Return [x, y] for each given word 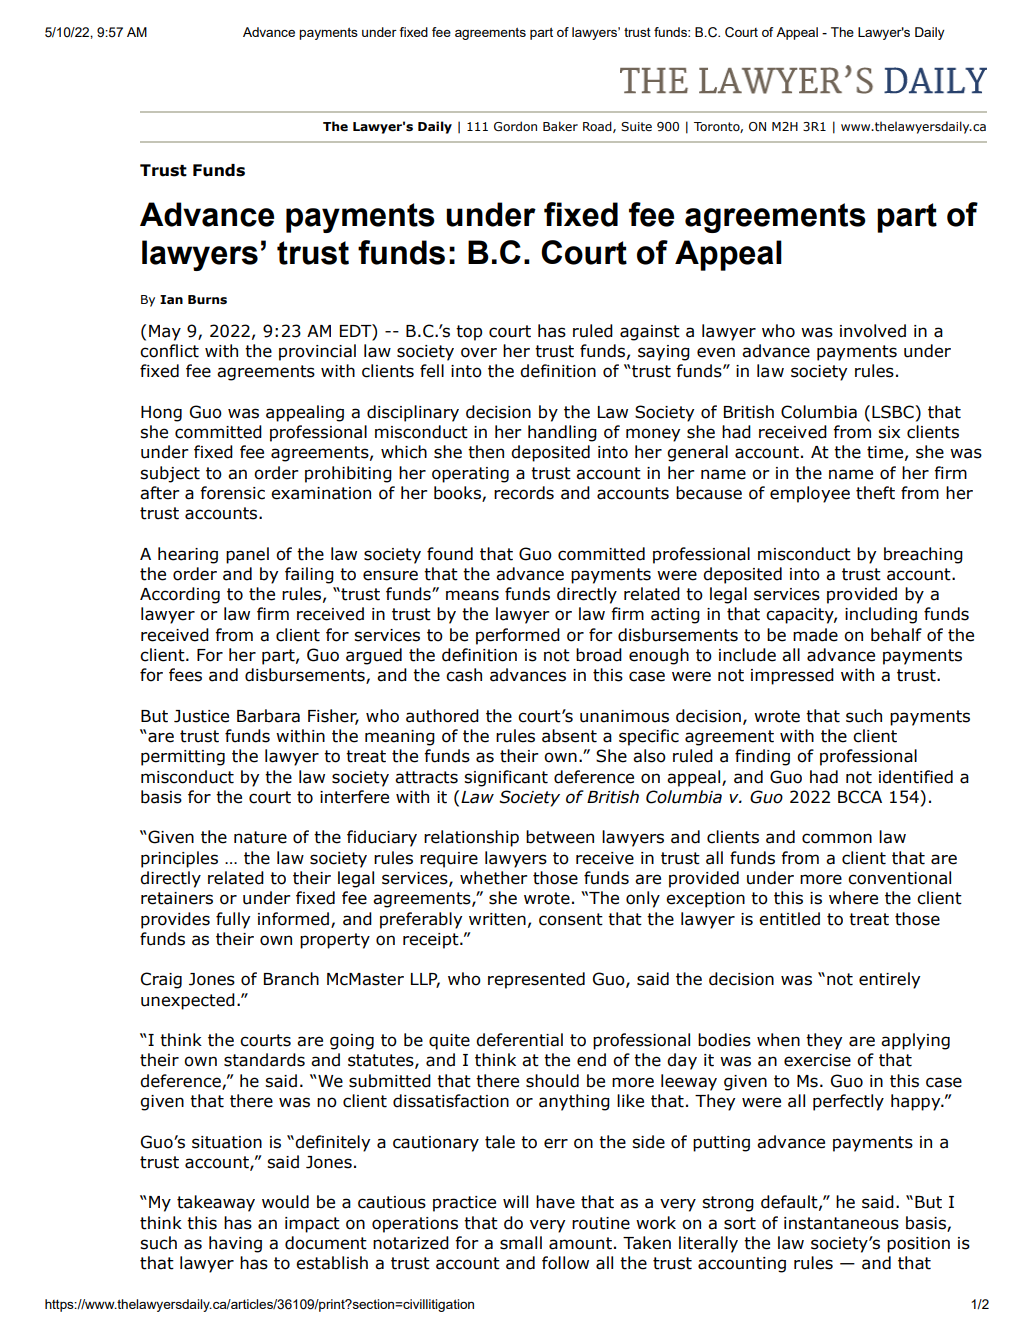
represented [536, 980]
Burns [207, 300]
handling [562, 433]
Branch [291, 979]
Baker [560, 126]
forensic [232, 493]
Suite [636, 126]
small [521, 1243]
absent [569, 736]
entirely [889, 980]
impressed [792, 676]
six [889, 432]
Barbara [268, 716]
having [235, 1244]
